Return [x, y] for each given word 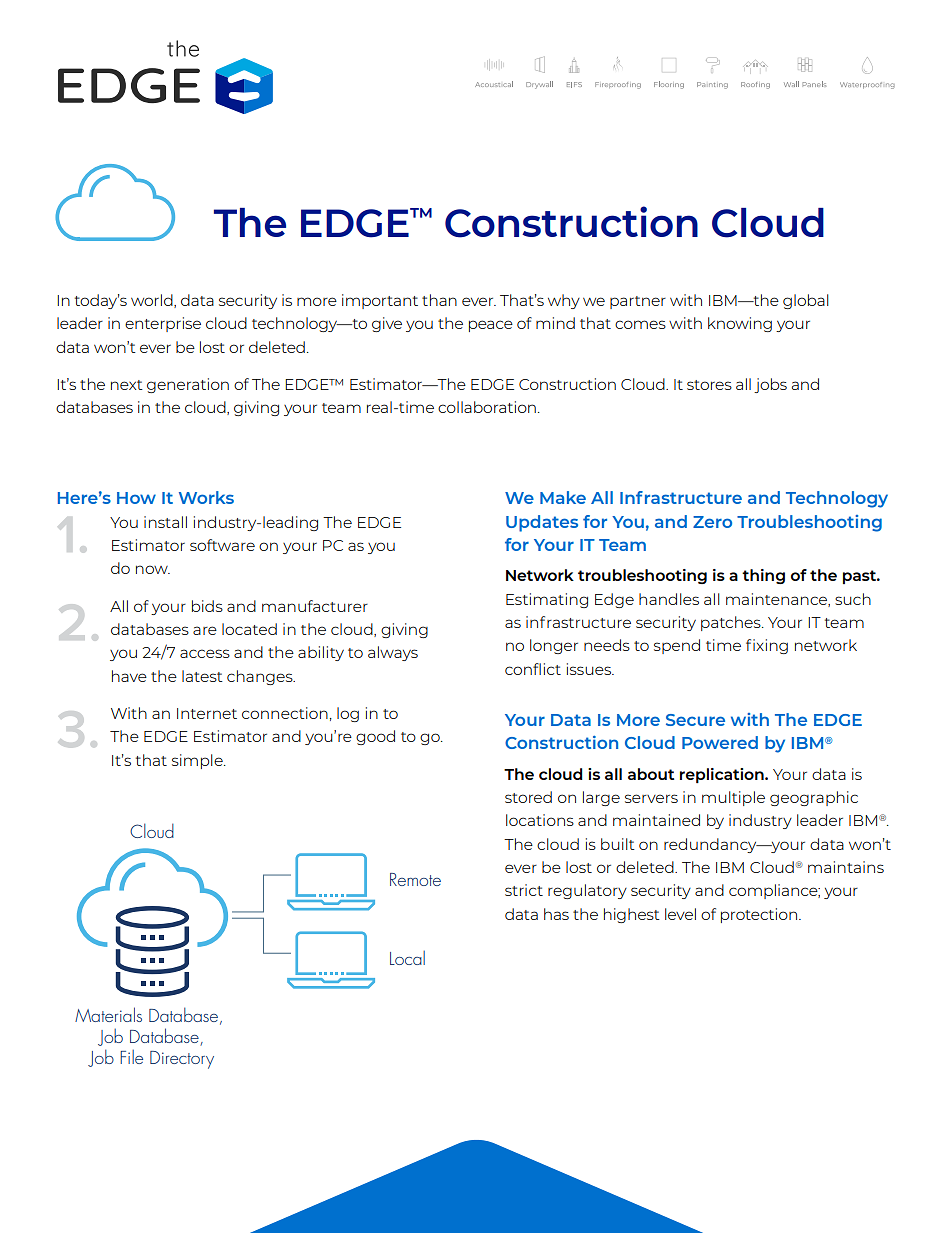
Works [206, 497]
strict [524, 890]
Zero [712, 522]
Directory [182, 1060]
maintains [846, 867]
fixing [767, 646]
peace [491, 326]
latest [202, 676]
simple [198, 761]
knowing [740, 324]
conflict [533, 669]
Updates [542, 523]
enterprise [163, 324]
